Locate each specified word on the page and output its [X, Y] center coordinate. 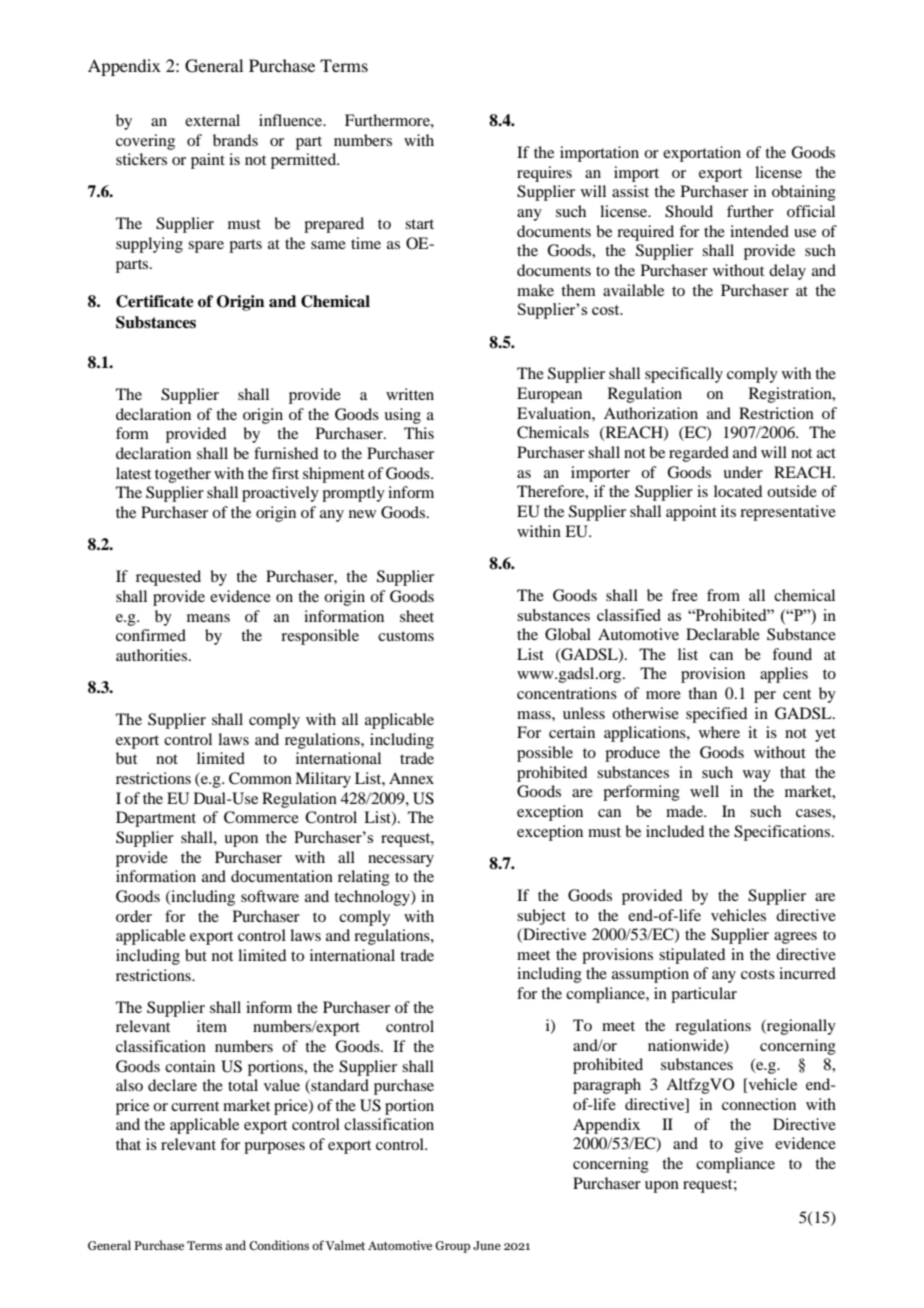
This [419, 433]
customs [406, 636]
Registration [791, 395]
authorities [153, 655]
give [749, 1145]
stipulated [692, 956]
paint [208, 161]
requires [544, 174]
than [702, 693]
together [183, 475]
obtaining [804, 193]
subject [541, 917]
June [487, 1245]
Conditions [279, 1245]
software [270, 896]
